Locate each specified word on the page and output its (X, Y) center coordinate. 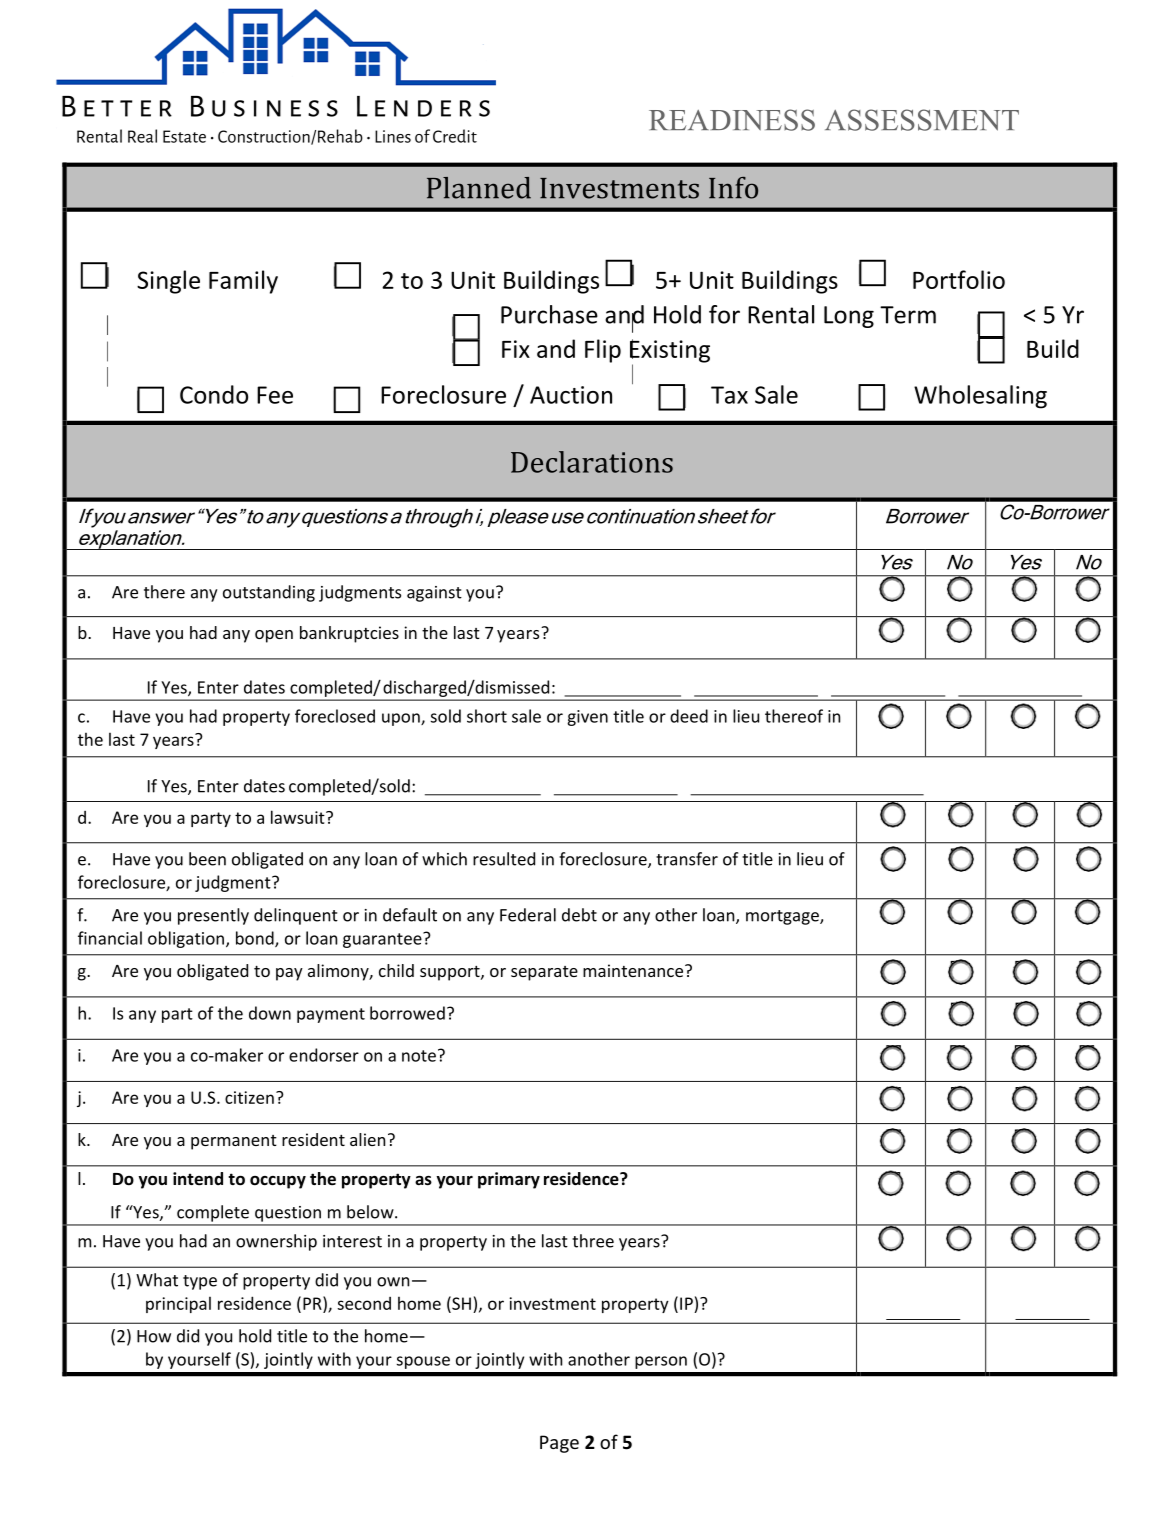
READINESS (732, 120)
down (270, 1013)
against (434, 594)
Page (559, 1444)
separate (544, 973)
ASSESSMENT (922, 120)
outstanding (269, 593)
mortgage (783, 917)
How (154, 1336)
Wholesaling (980, 397)
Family (243, 282)
